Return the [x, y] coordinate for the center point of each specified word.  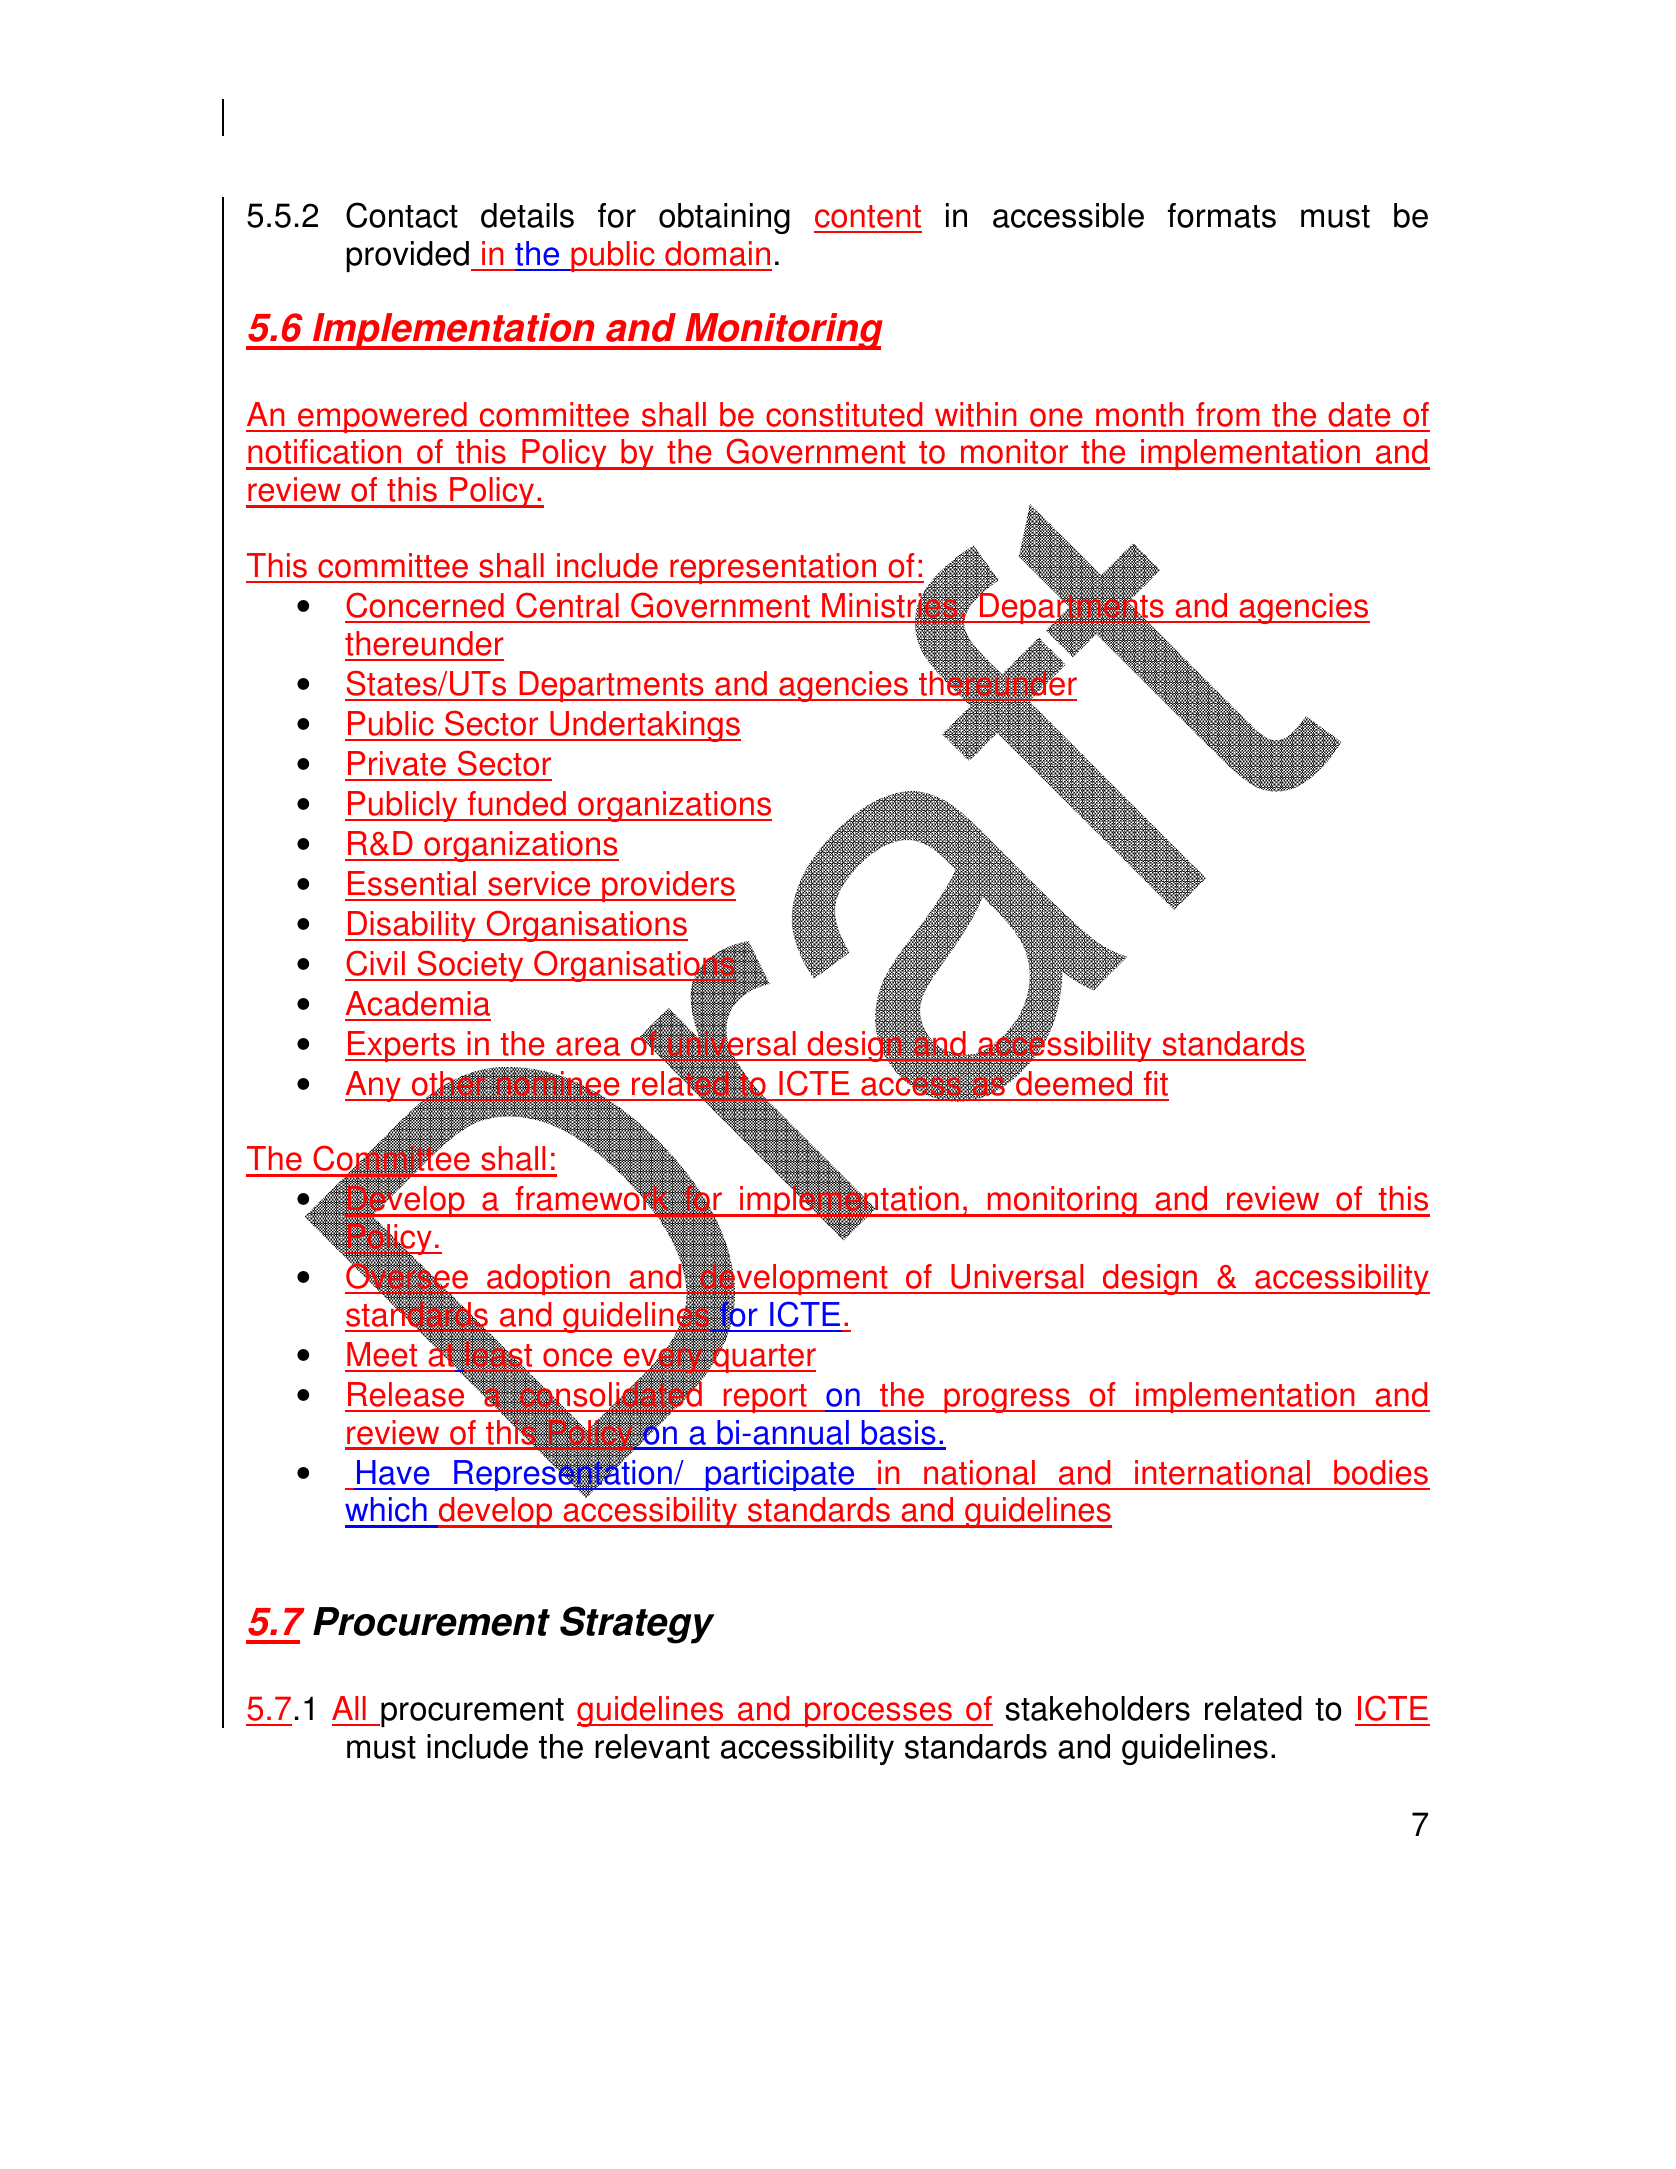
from [1227, 414]
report [765, 1398]
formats [1222, 215]
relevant [652, 1746]
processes [878, 1714]
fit [1156, 1083]
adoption [548, 1279]
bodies [1381, 1472]
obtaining [724, 218]
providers [668, 886]
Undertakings [644, 726]
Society [470, 966]
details [527, 215]
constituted [844, 414]
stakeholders [1097, 1708]
